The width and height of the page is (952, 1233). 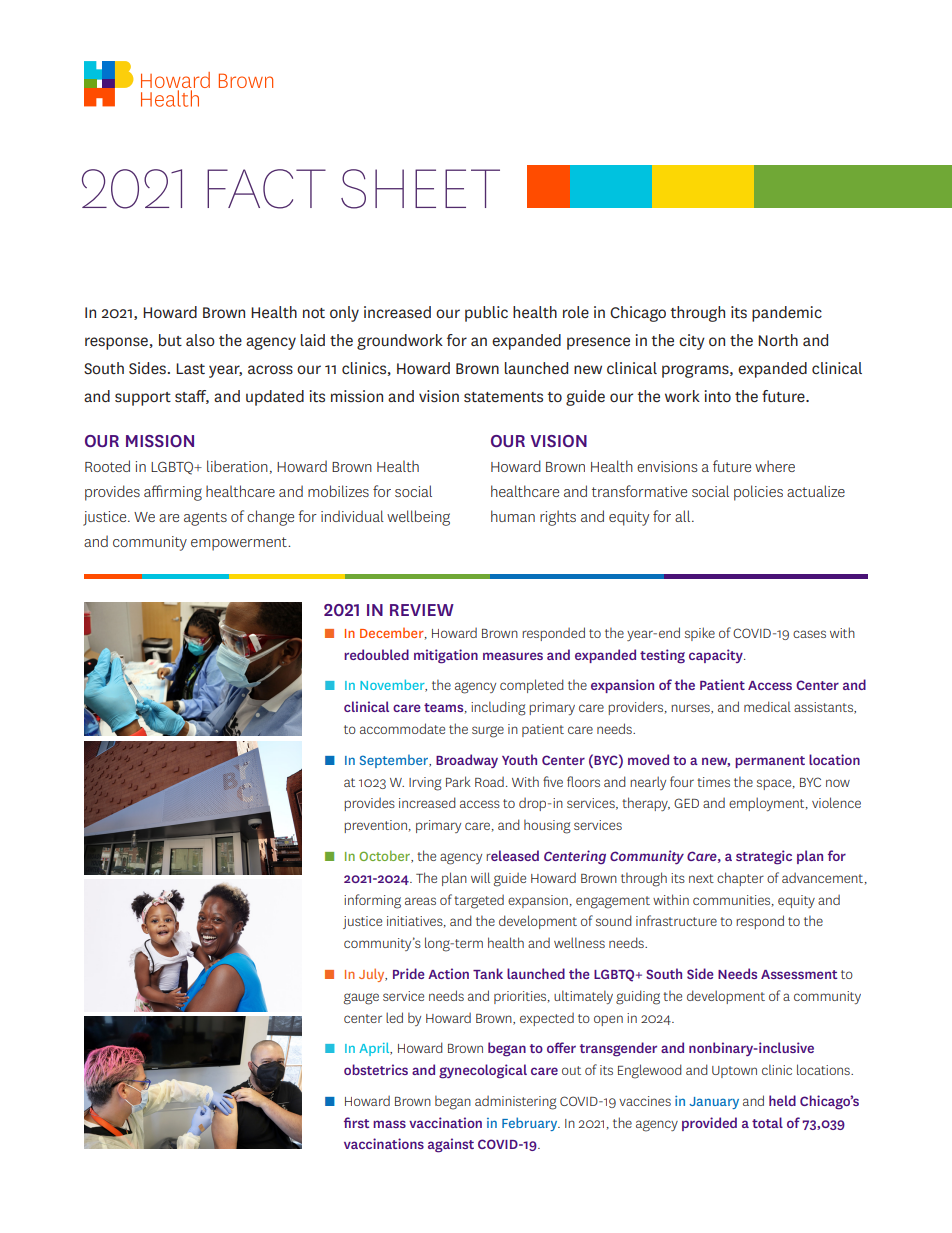 I want to click on pandemic, so click(x=787, y=314).
